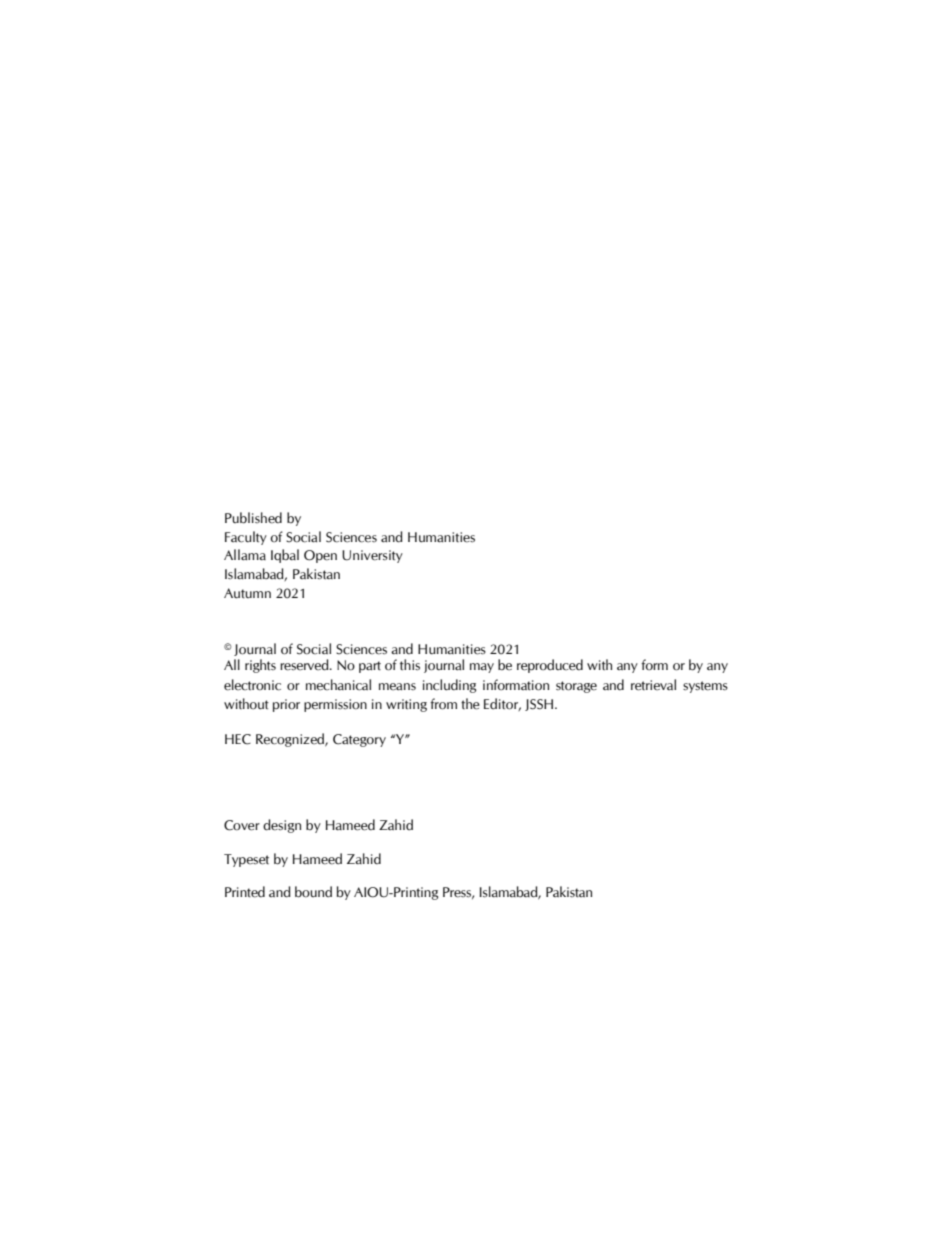 Image resolution: width=952 pixels, height=1233 pixels. What do you see at coordinates (313, 892) in the screenshot?
I see `bound` at bounding box center [313, 892].
